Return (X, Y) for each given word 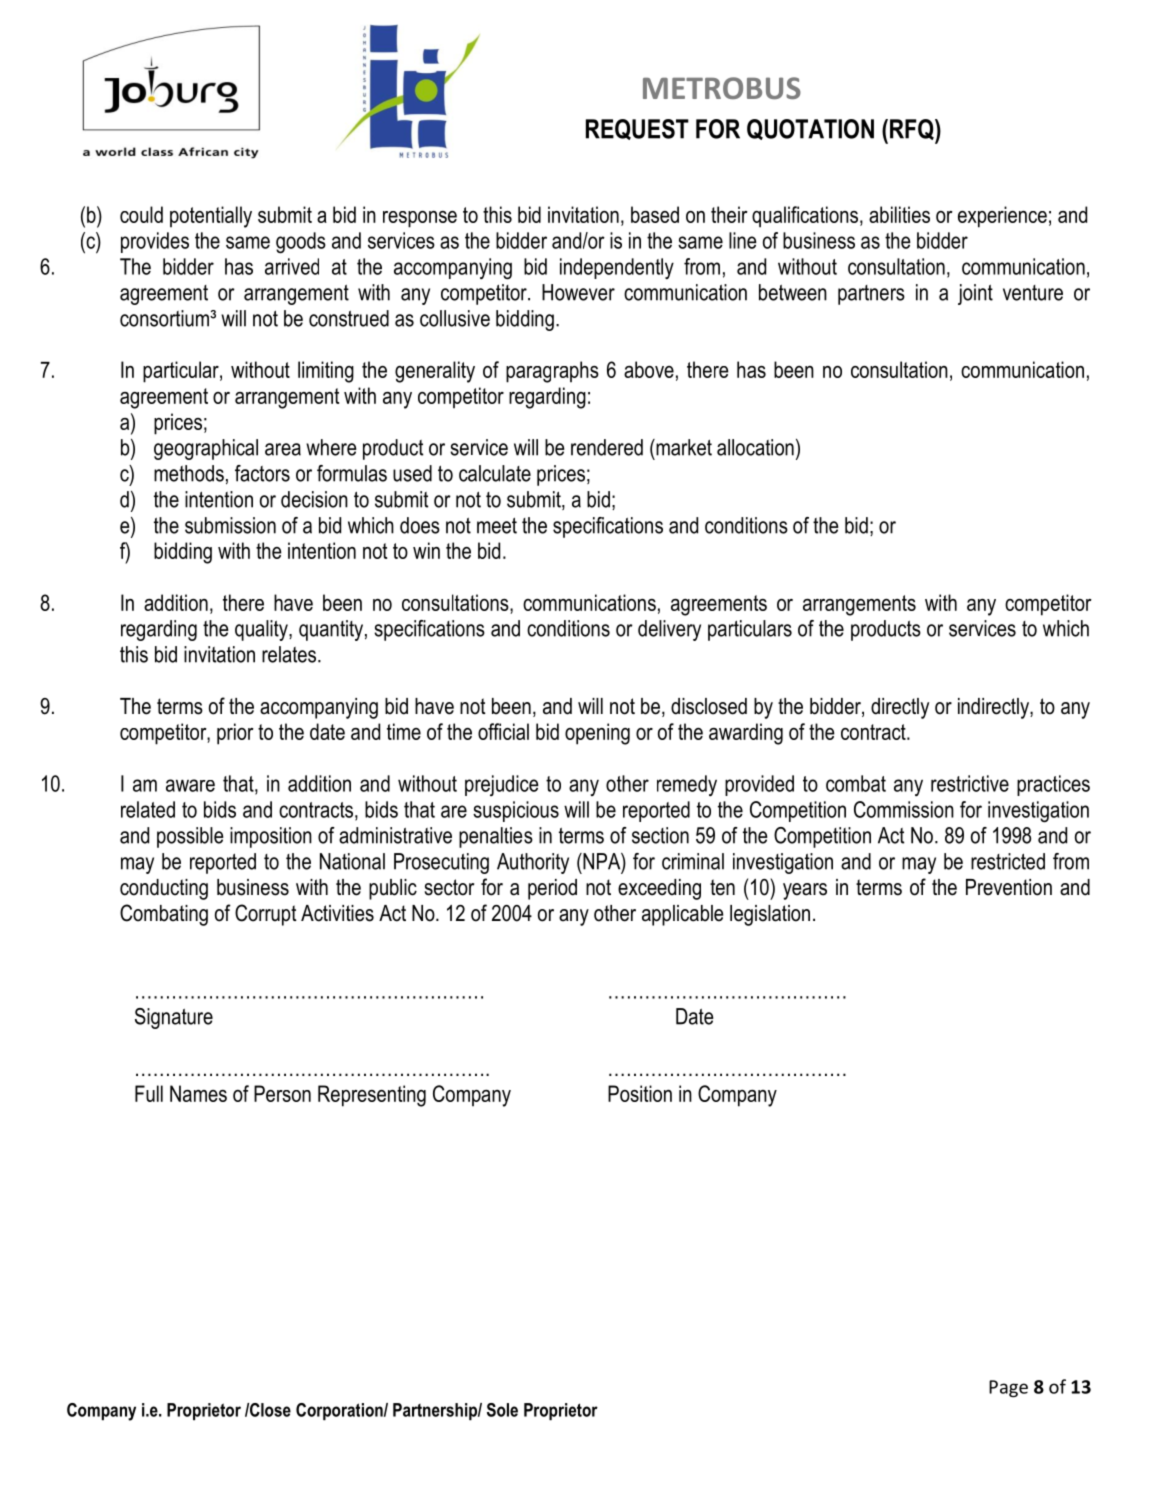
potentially (211, 217)
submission (230, 525)
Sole (502, 1410)
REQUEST (637, 129)
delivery (669, 630)
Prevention (1009, 887)
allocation (755, 447)
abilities (899, 214)
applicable (682, 915)
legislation (770, 915)
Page (1008, 1388)
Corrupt (266, 915)
